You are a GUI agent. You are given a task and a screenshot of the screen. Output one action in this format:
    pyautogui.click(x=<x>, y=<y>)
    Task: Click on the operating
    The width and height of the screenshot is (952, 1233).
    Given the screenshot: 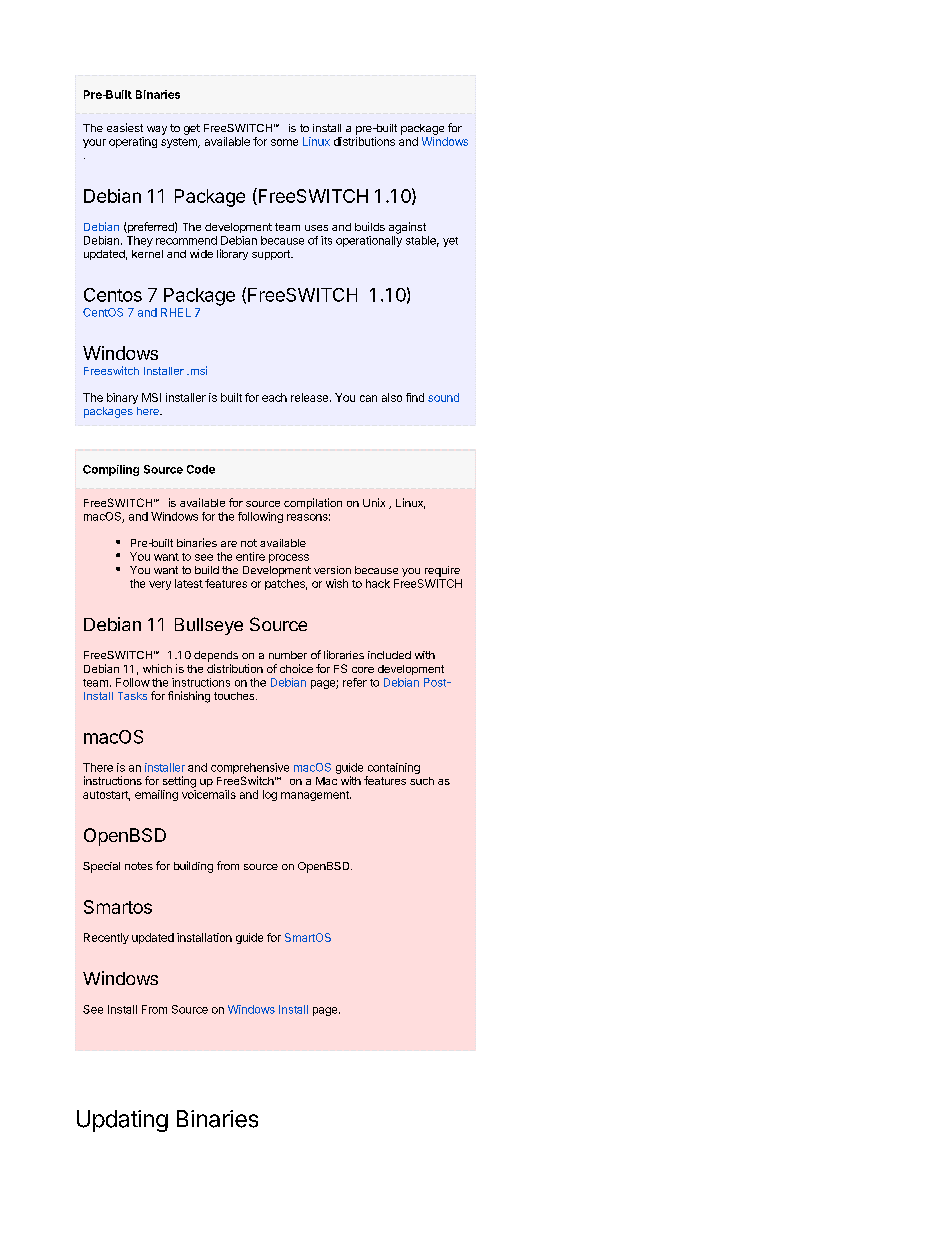 What is the action you would take?
    pyautogui.click(x=133, y=142)
